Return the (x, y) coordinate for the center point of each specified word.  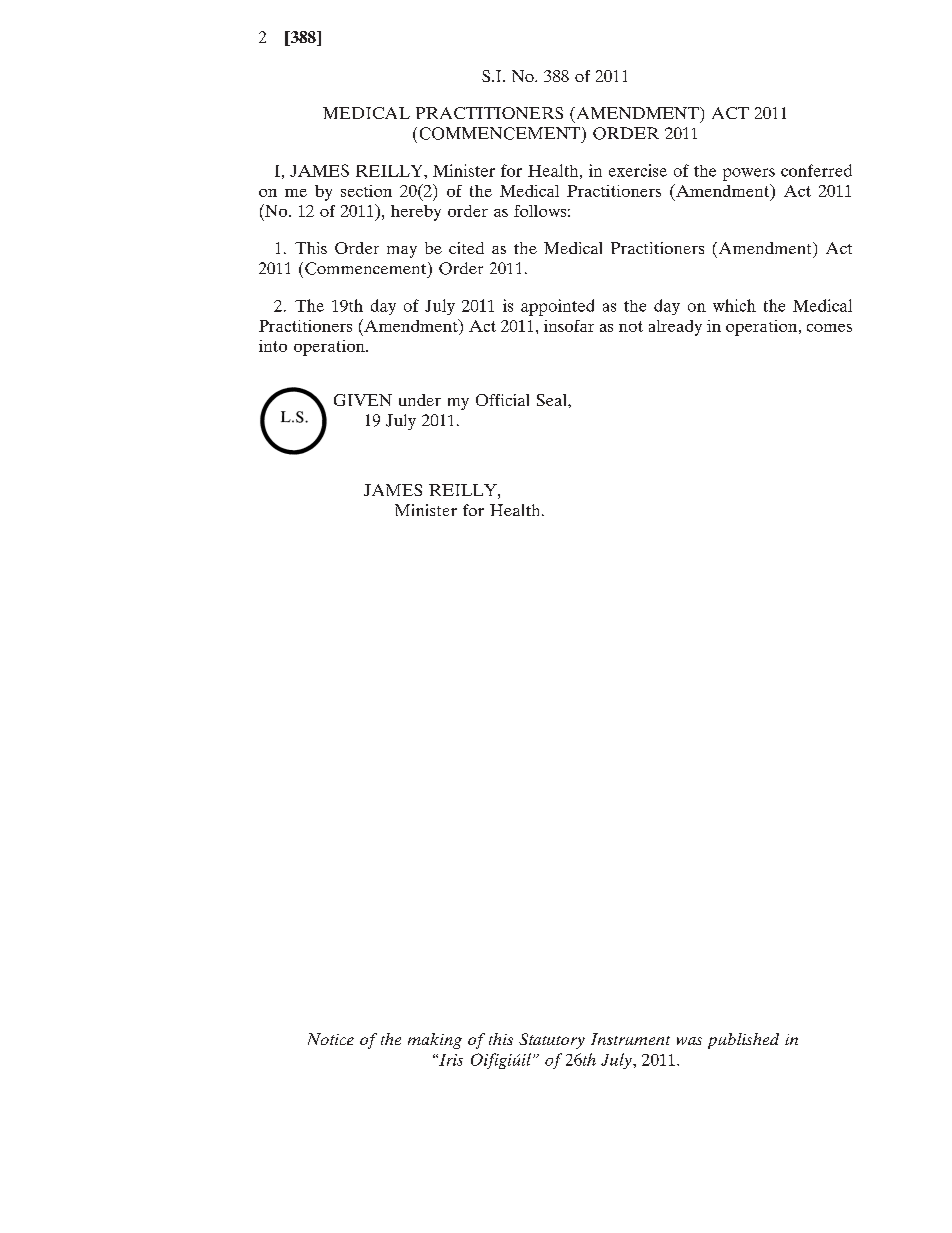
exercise (638, 170)
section (366, 191)
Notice (331, 1039)
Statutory (552, 1041)
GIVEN (363, 400)
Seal (553, 400)
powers (749, 174)
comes (829, 328)
